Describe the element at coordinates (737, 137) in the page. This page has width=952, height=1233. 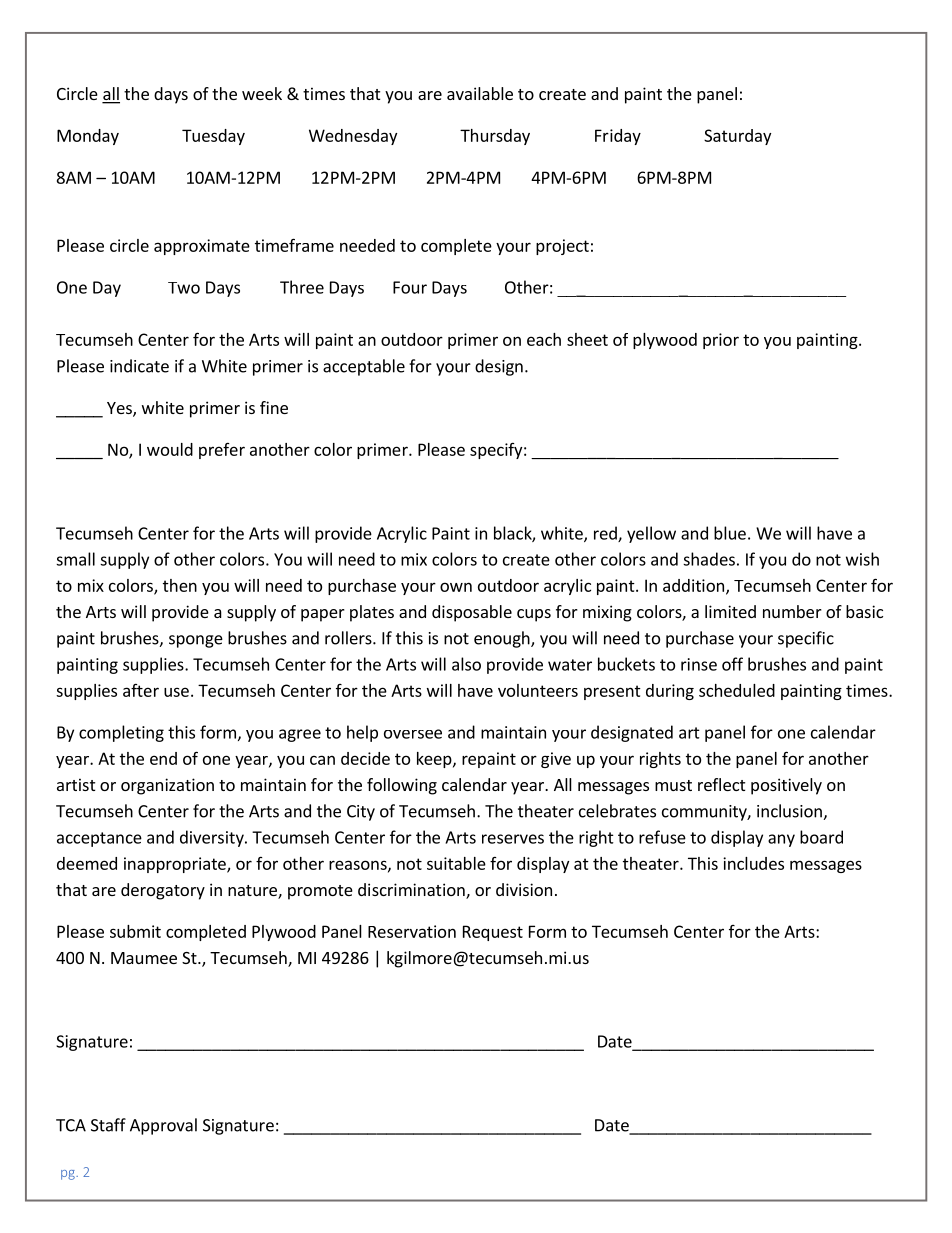
I see `Saturday` at that location.
